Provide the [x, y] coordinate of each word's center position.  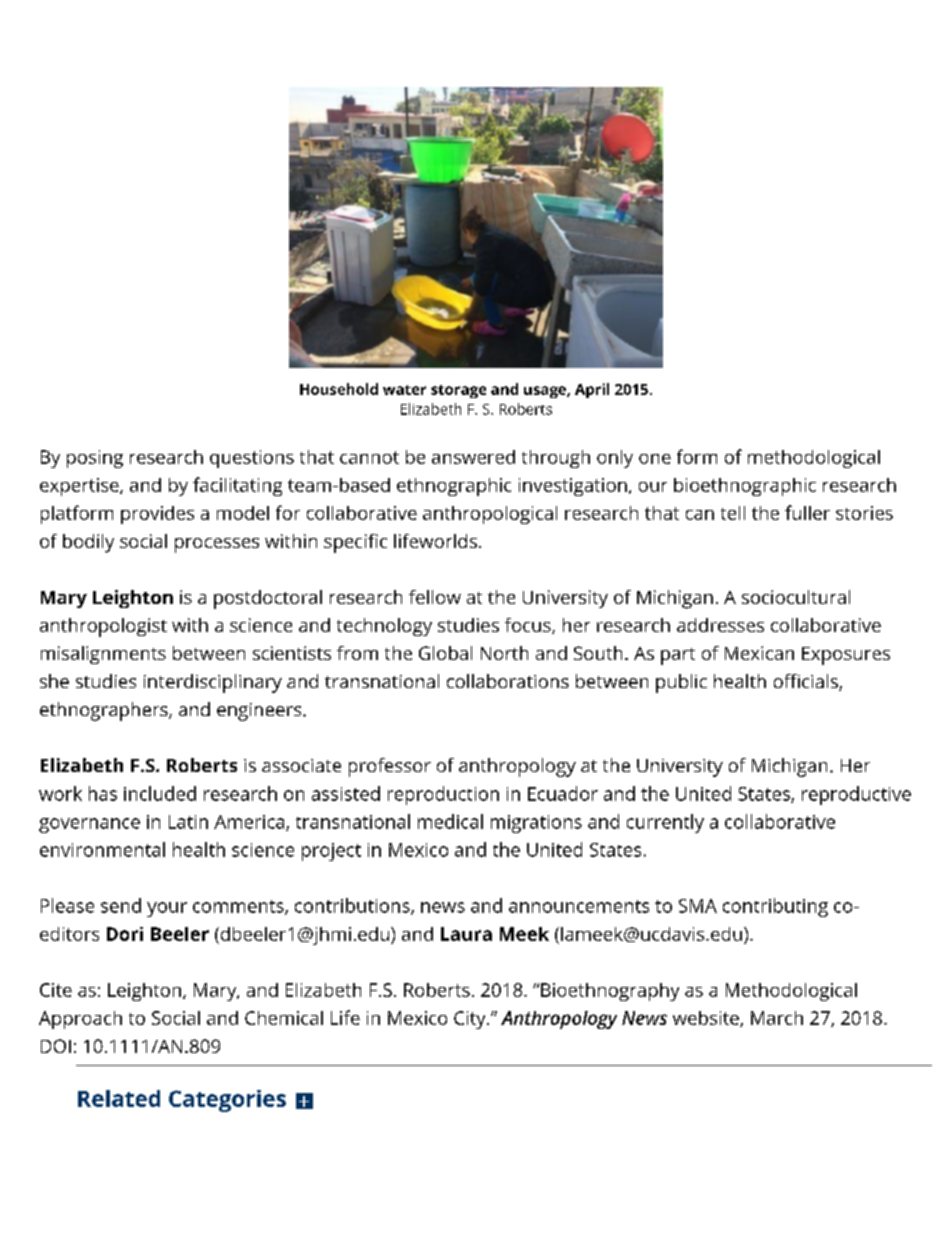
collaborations [508, 681]
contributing [775, 907]
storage [458, 391]
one [655, 459]
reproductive [856, 795]
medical [450, 821]
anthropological [490, 515]
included [160, 793]
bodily [88, 543]
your [167, 909]
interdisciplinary [213, 683]
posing [95, 459]
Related [119, 1098]
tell [733, 513]
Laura [466, 934]
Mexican [759, 653]
